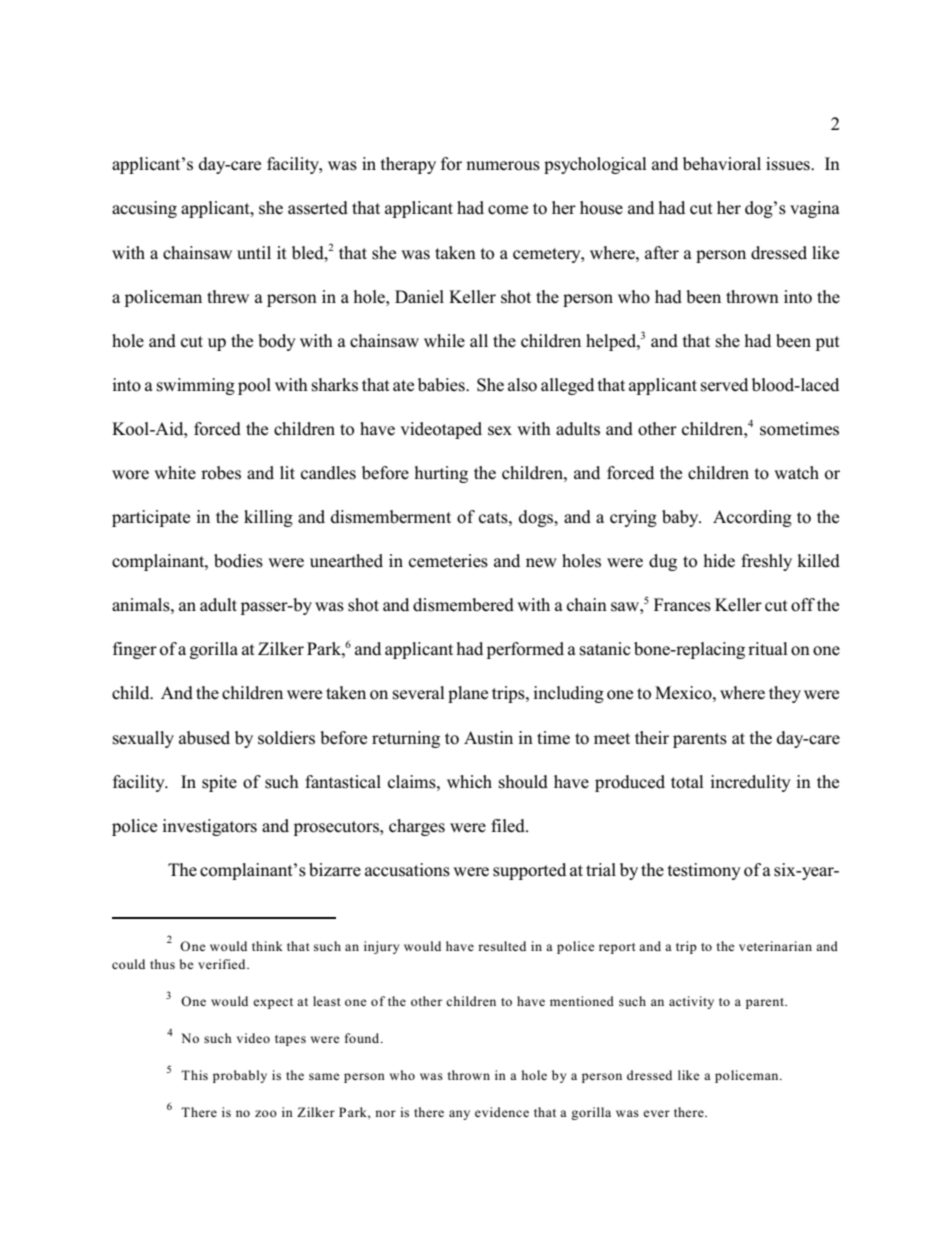 The image size is (952, 1233). I want to click on babies, so click(442, 385).
